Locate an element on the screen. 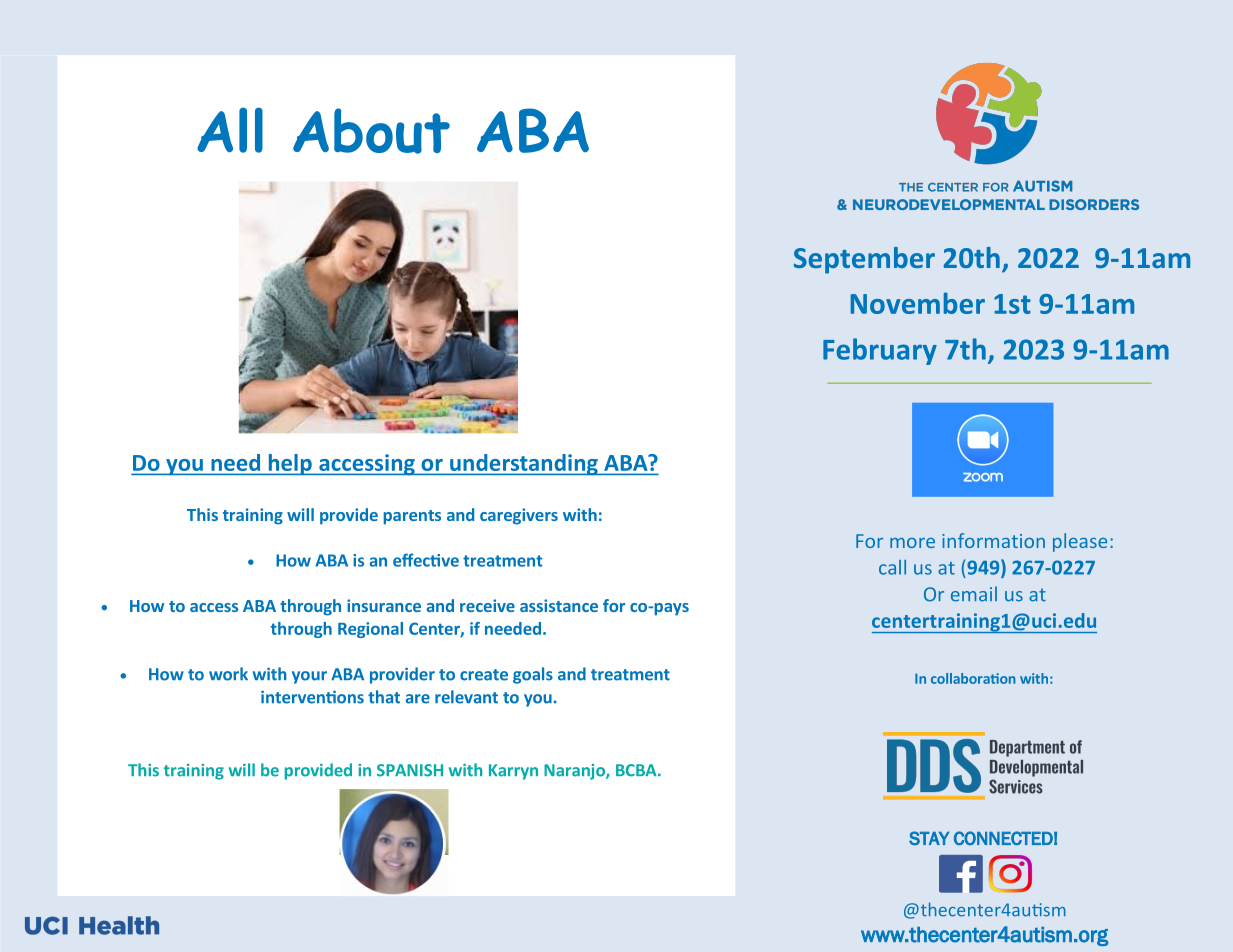 The height and width of the screenshot is (952, 1233). September is located at coordinates (864, 260).
